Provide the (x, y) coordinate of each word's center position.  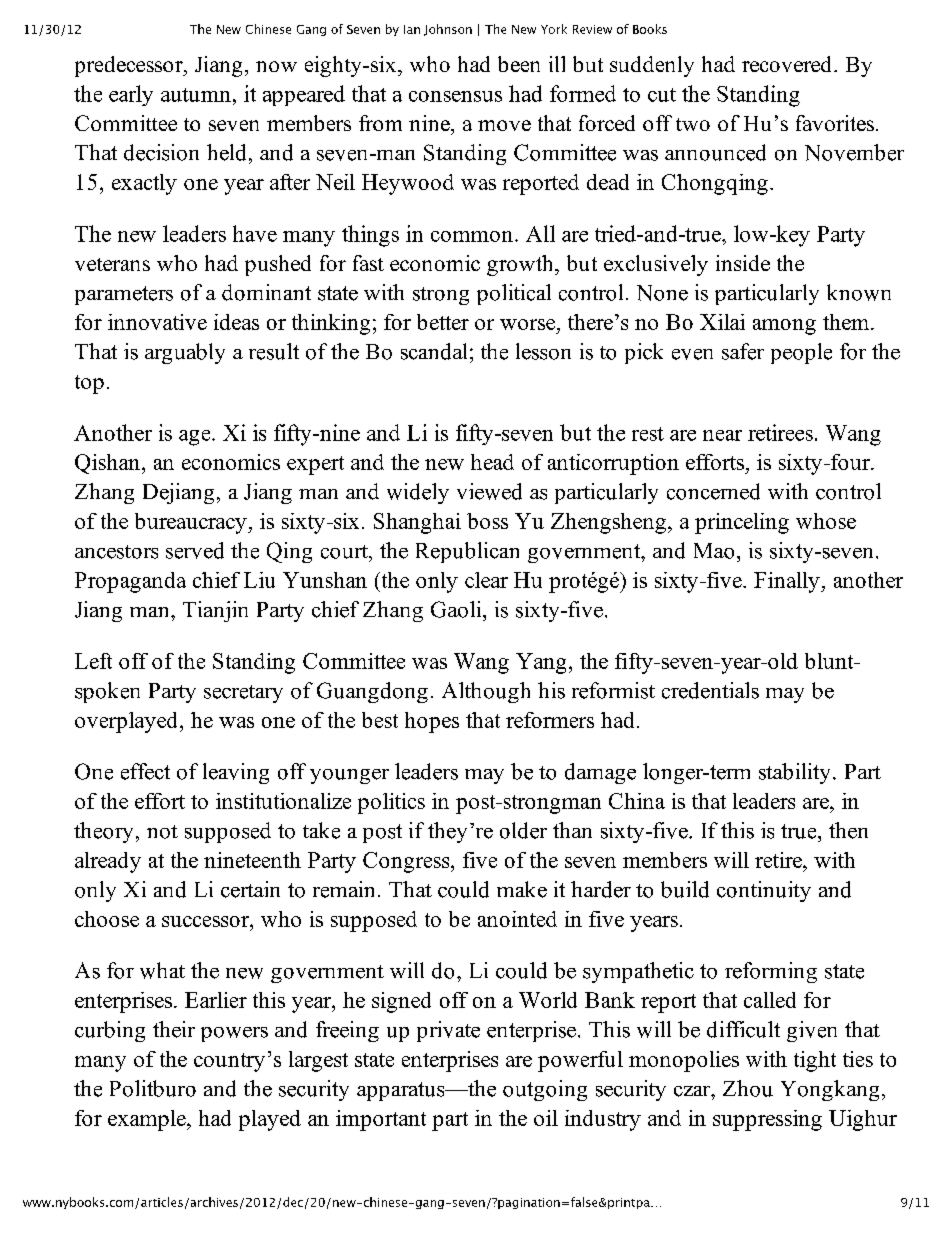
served (195, 550)
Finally (788, 582)
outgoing (545, 1090)
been (519, 64)
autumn (196, 95)
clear (486, 580)
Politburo (153, 1088)
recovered (788, 64)
